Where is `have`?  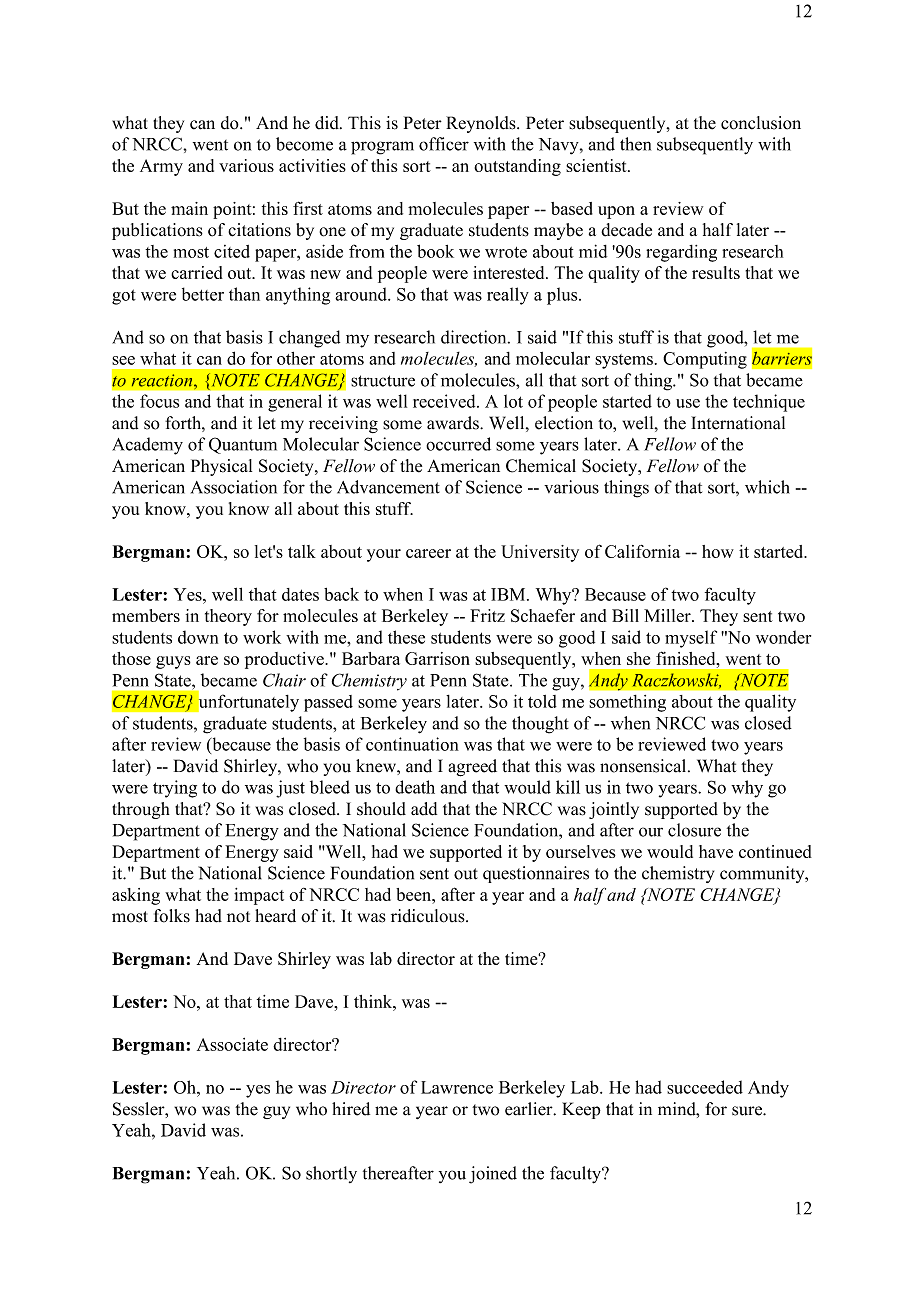
have is located at coordinates (716, 851).
